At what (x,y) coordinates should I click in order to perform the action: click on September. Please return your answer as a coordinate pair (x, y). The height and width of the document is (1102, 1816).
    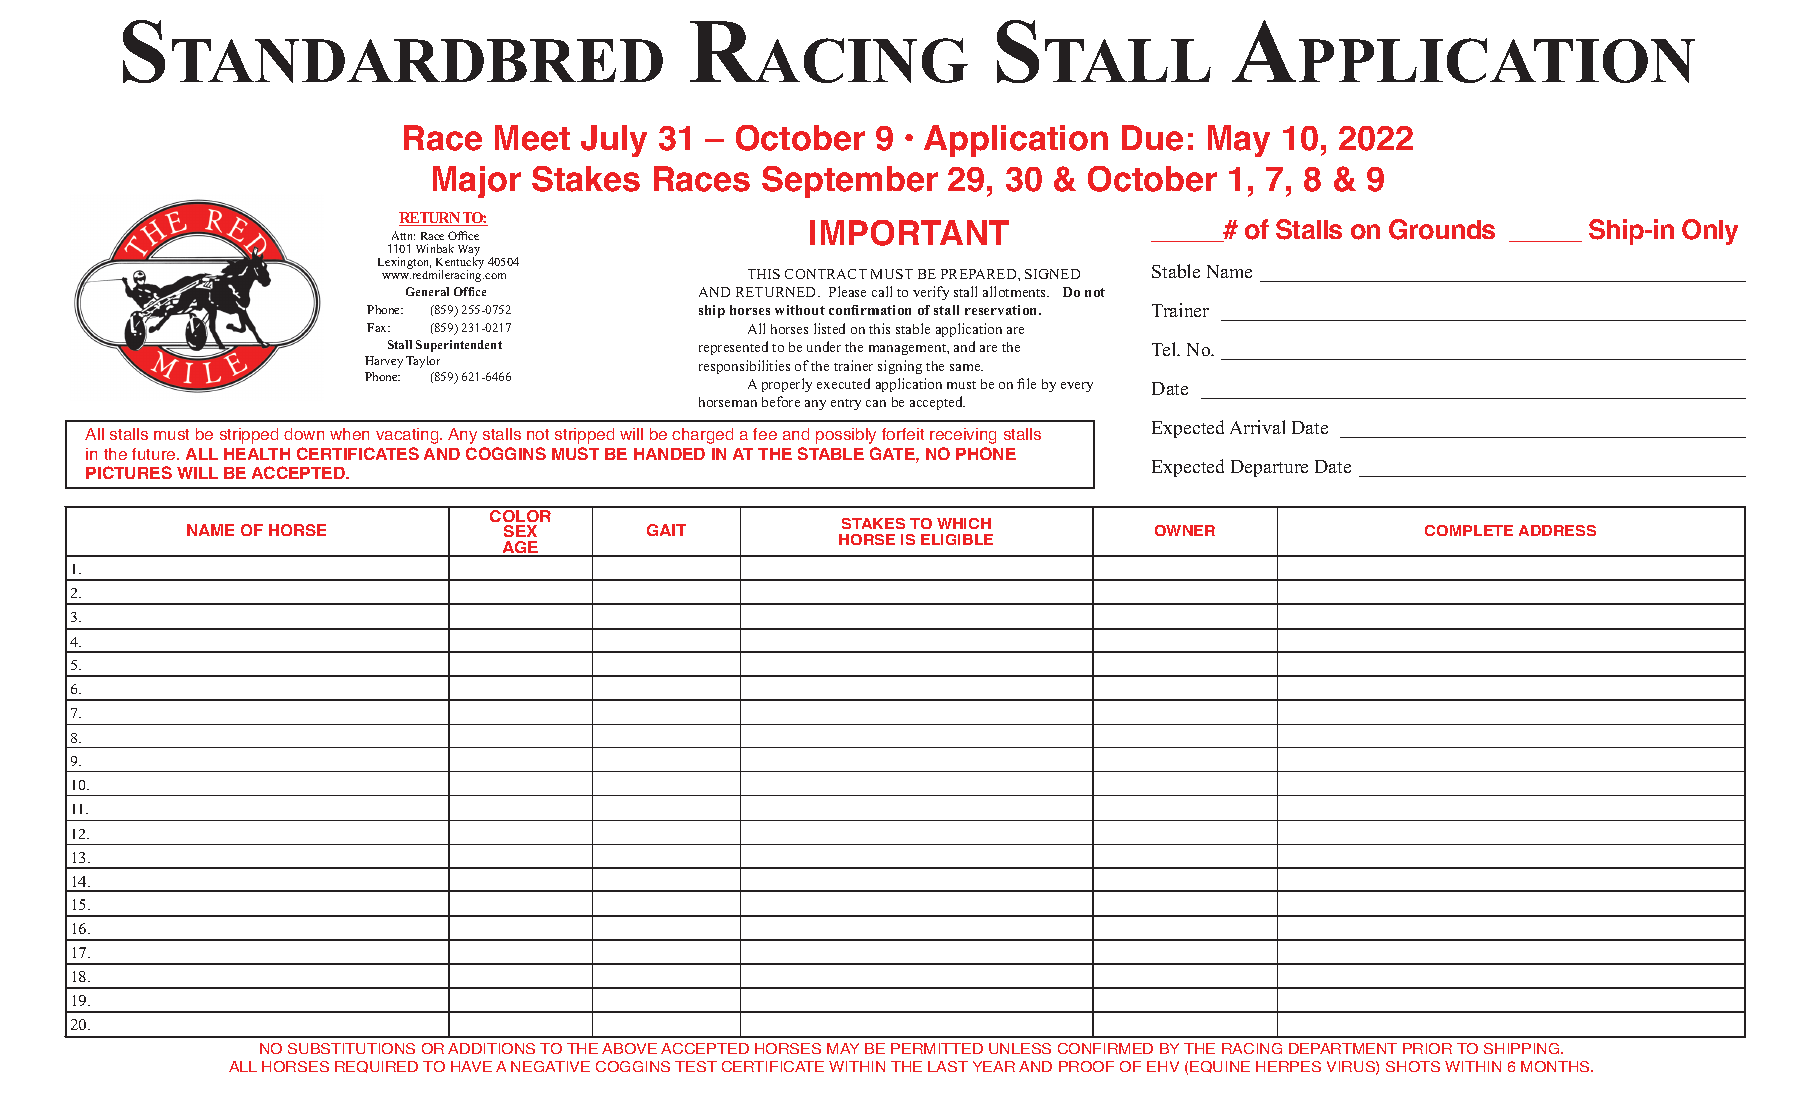
    Looking at the image, I should click on (850, 182).
